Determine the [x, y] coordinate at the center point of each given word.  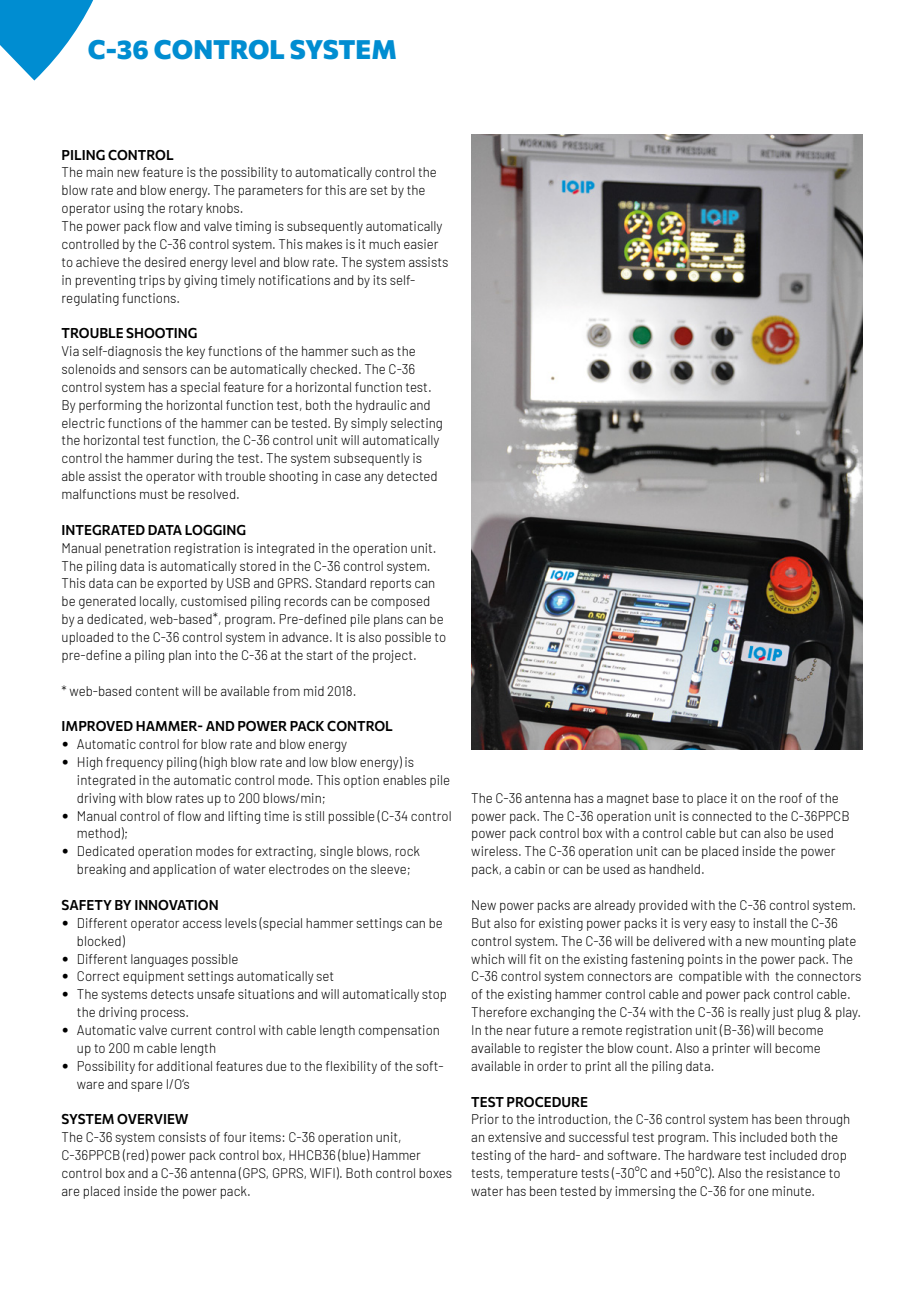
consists [182, 1137]
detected [412, 476]
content [157, 691]
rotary [186, 210]
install [769, 923]
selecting [416, 424]
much [384, 244]
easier [421, 244]
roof [791, 798]
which [487, 959]
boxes [435, 1173]
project [394, 656]
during [194, 459]
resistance [796, 1173]
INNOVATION [176, 905]
